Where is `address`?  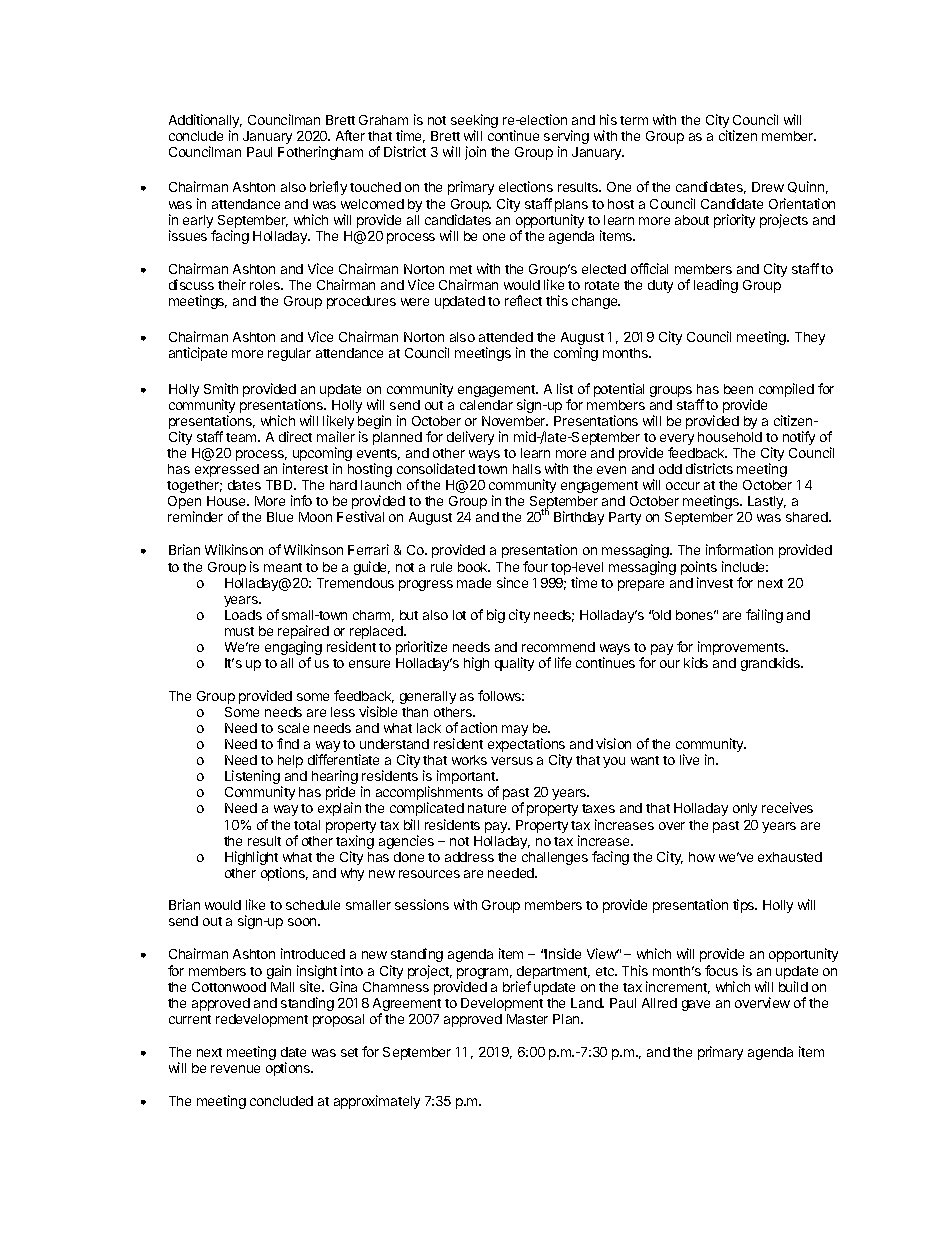 address is located at coordinates (469, 857).
